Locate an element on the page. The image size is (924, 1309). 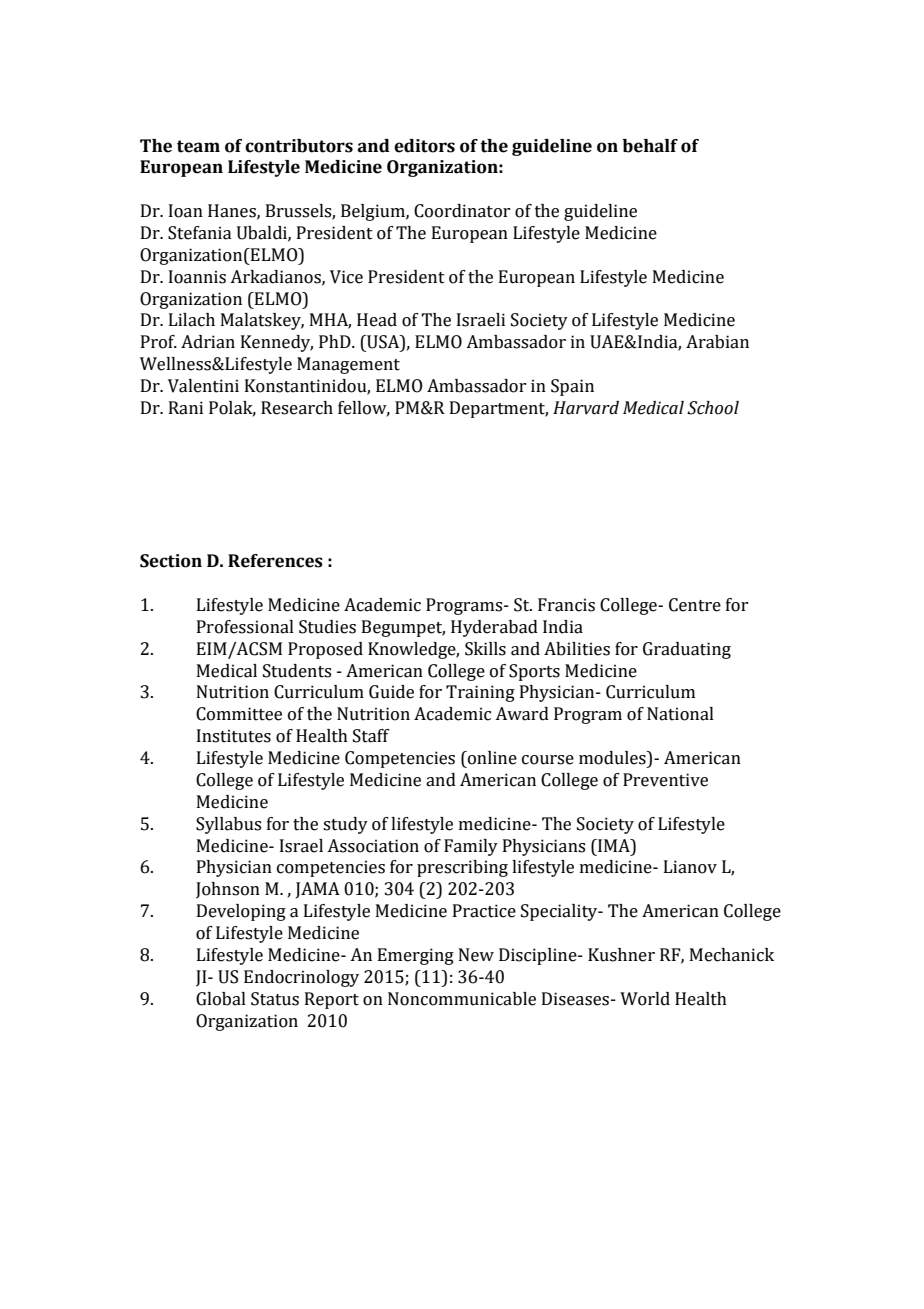
Department is located at coordinates (499, 409).
